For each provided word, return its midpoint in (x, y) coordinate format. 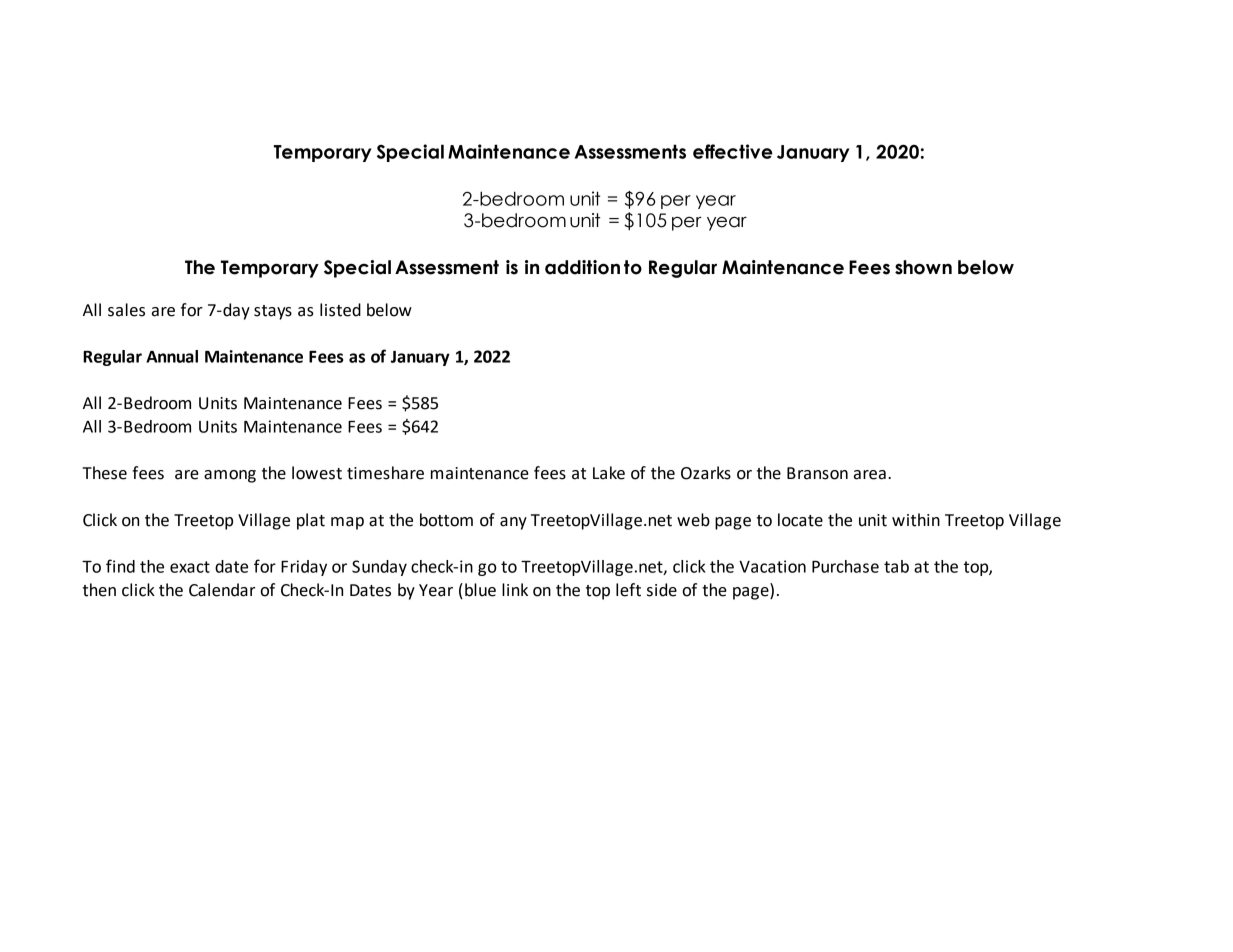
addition (582, 267)
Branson (817, 473)
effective (733, 151)
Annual (172, 356)
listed (340, 310)
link (515, 589)
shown (923, 267)
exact (190, 567)
